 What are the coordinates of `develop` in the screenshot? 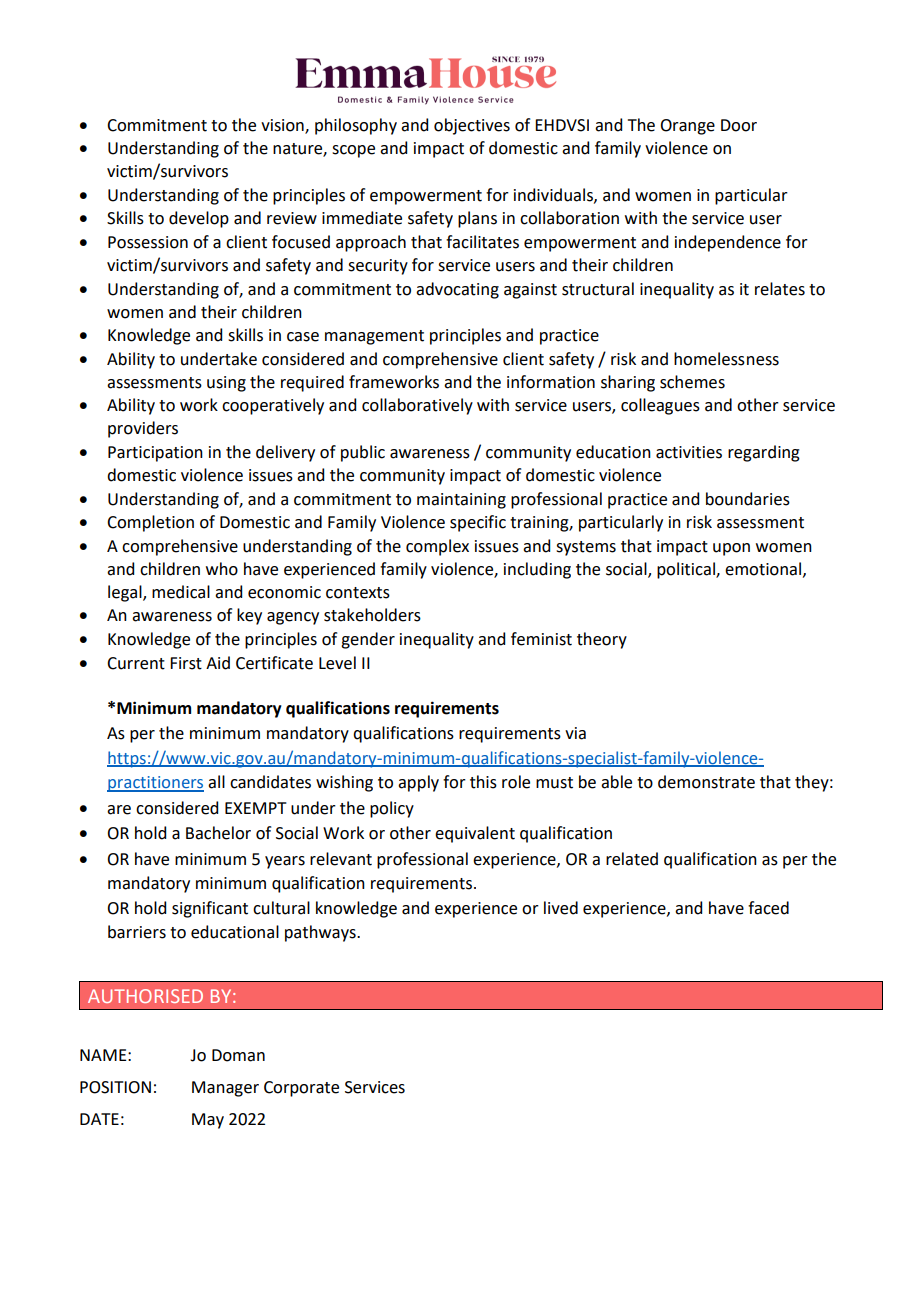 It's located at (199, 219).
